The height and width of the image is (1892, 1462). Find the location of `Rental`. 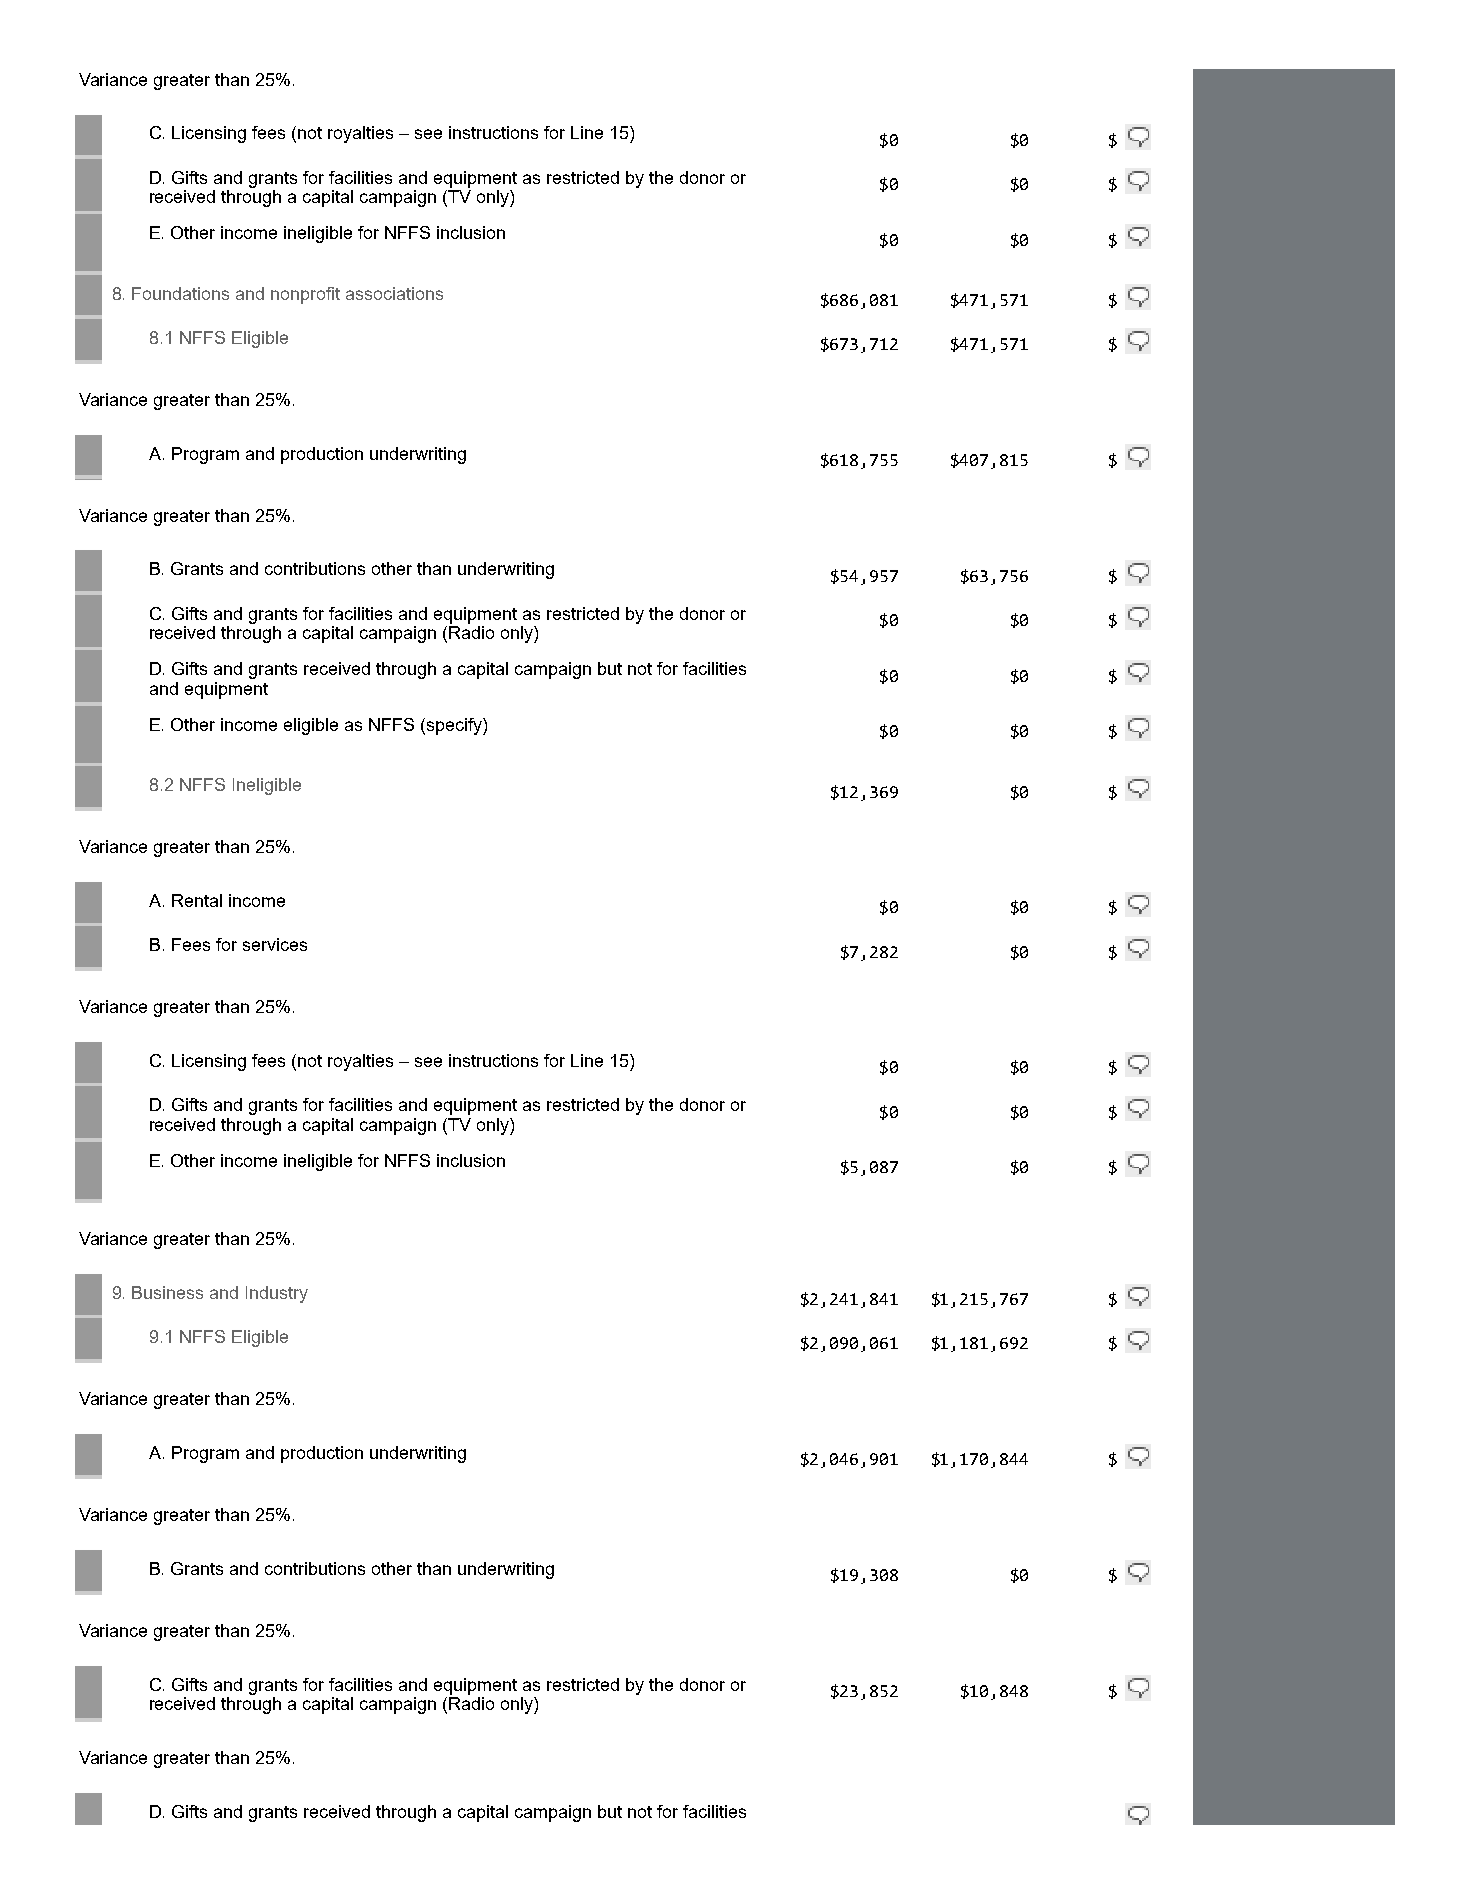

Rental is located at coordinates (197, 900).
